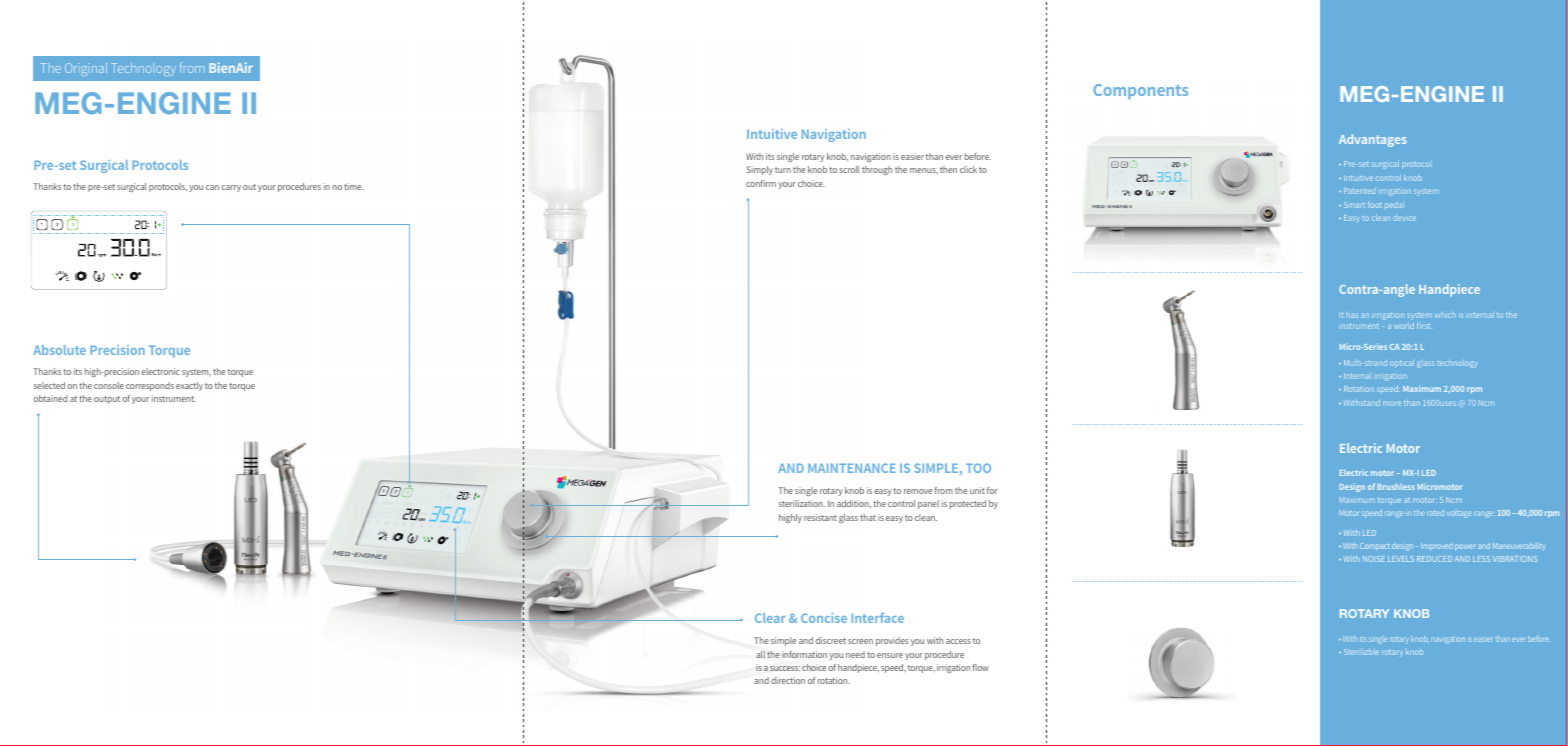 This image has height=746, width=1568. Describe the element at coordinates (760, 654) in the image. I see `all` at that location.
